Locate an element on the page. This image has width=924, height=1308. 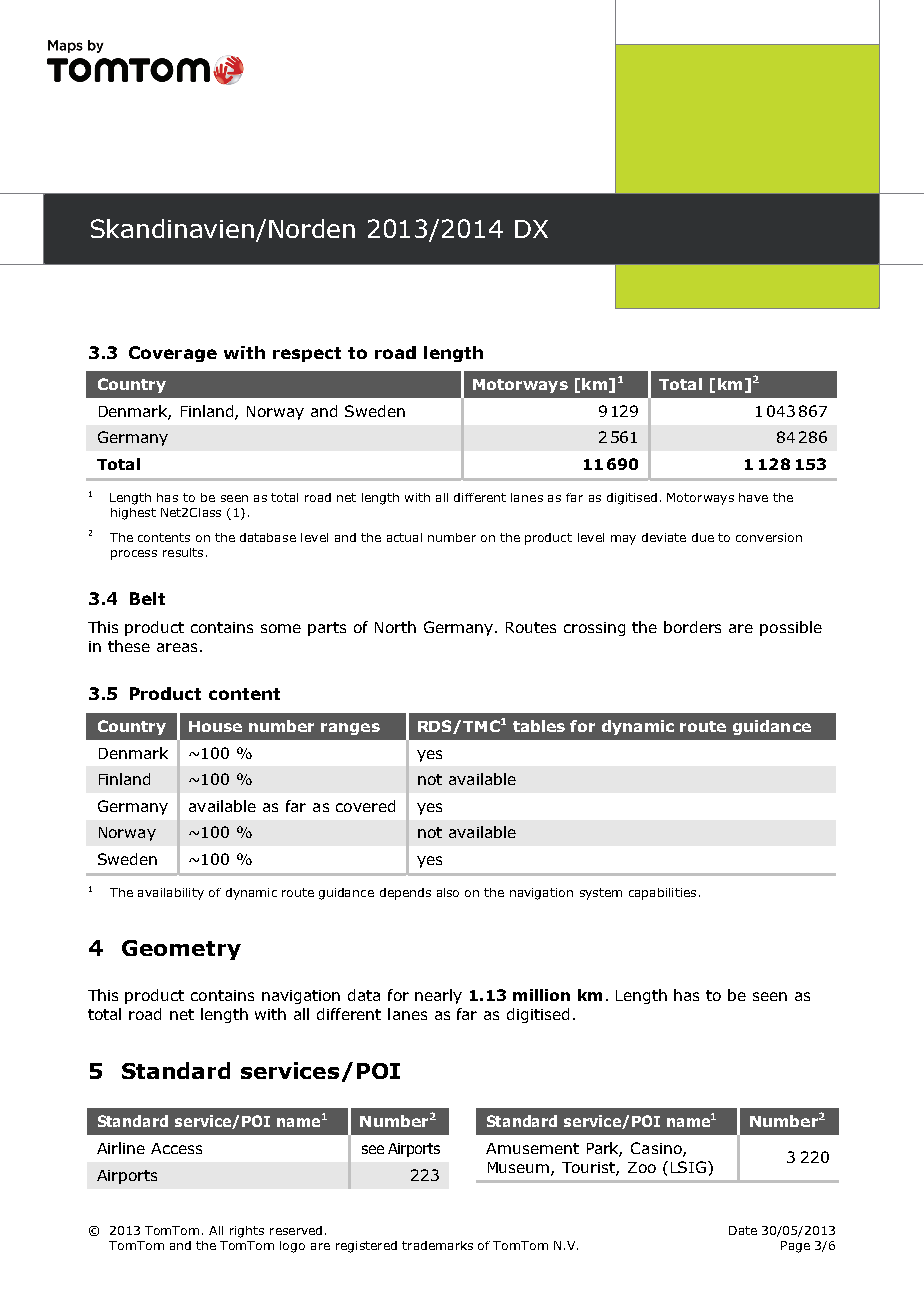
House is located at coordinates (215, 726).
